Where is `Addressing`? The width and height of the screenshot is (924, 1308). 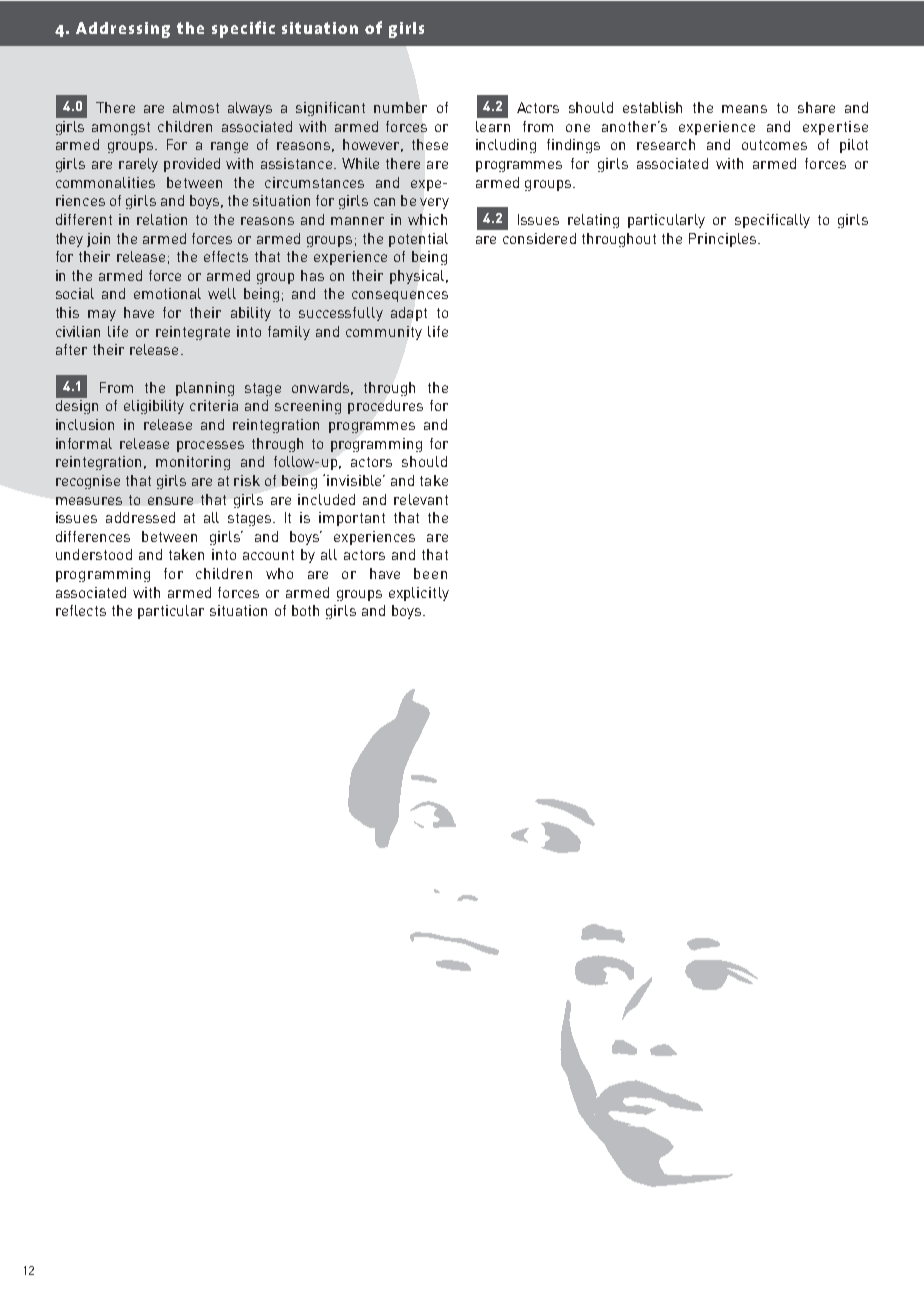
Addressing is located at coordinates (123, 30).
